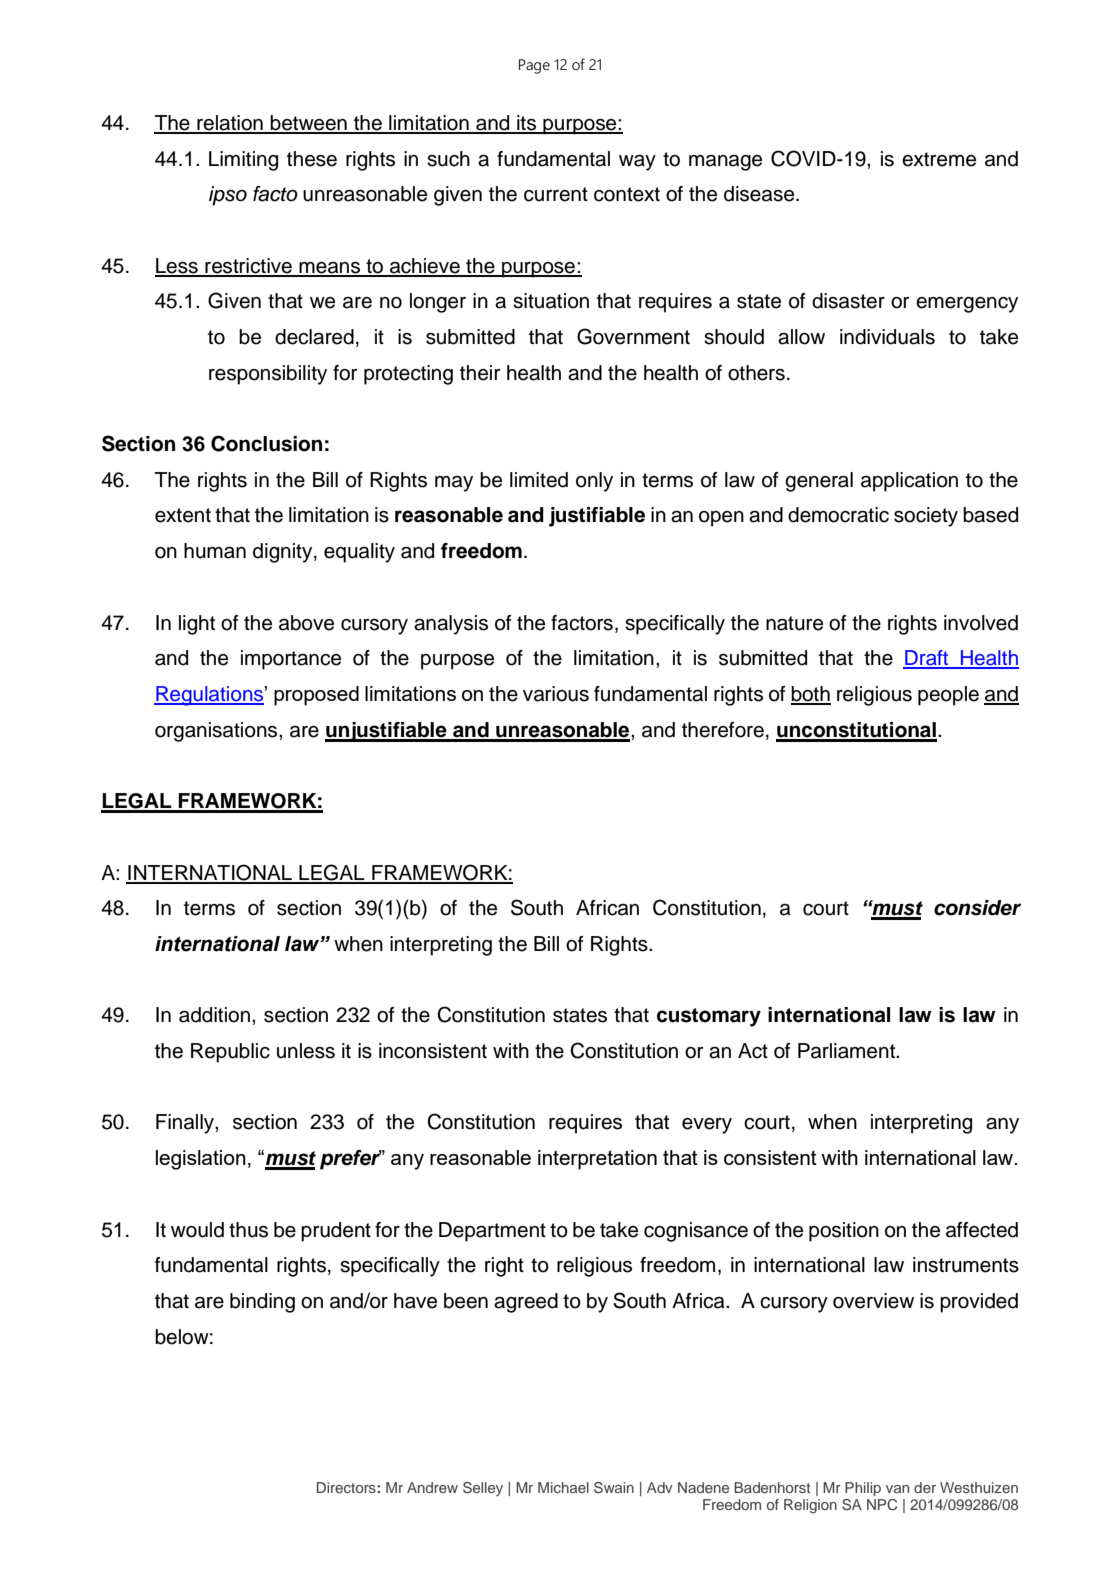 The width and height of the screenshot is (1120, 1584). I want to click on addition, so click(214, 1015).
